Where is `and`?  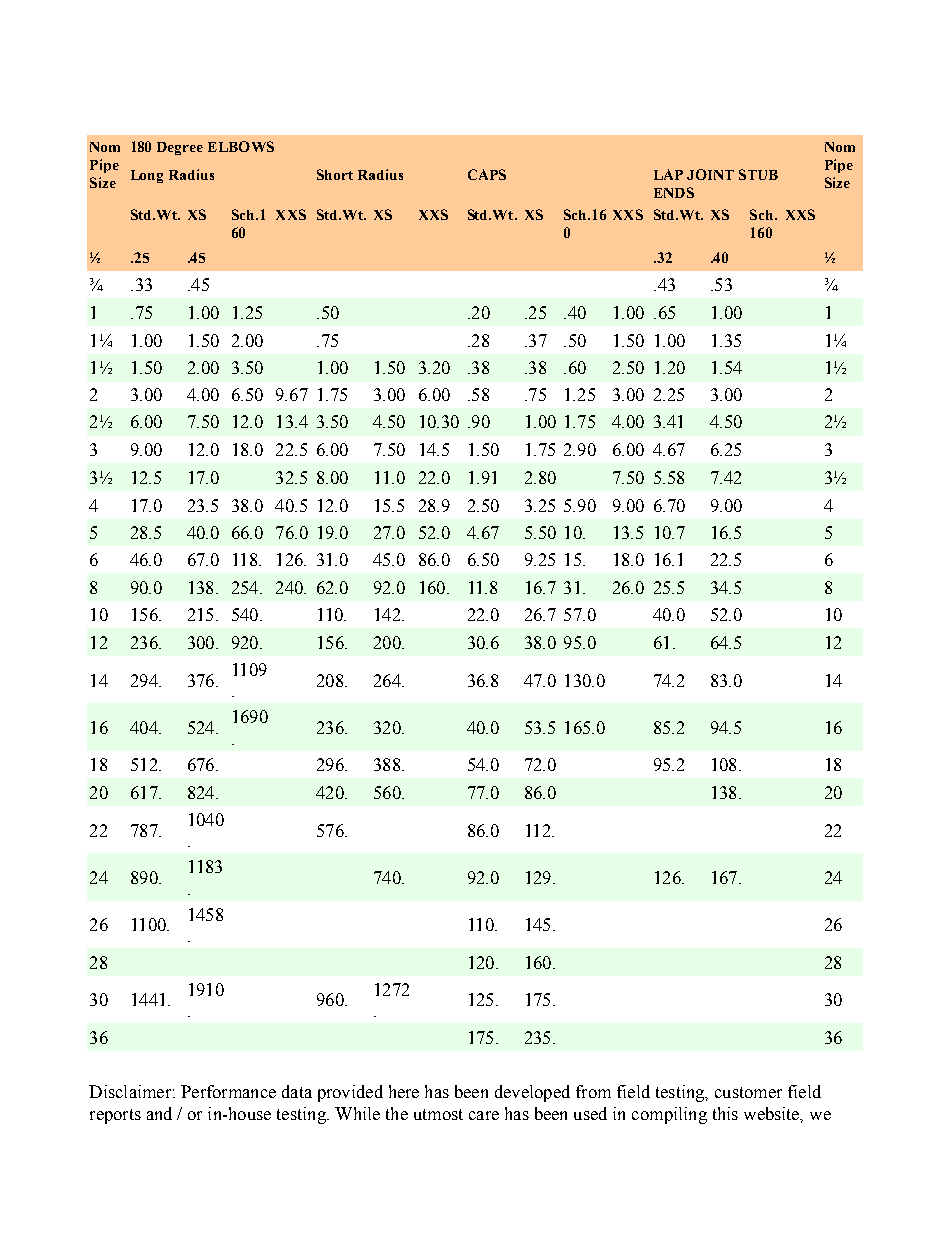
and is located at coordinates (159, 1113).
